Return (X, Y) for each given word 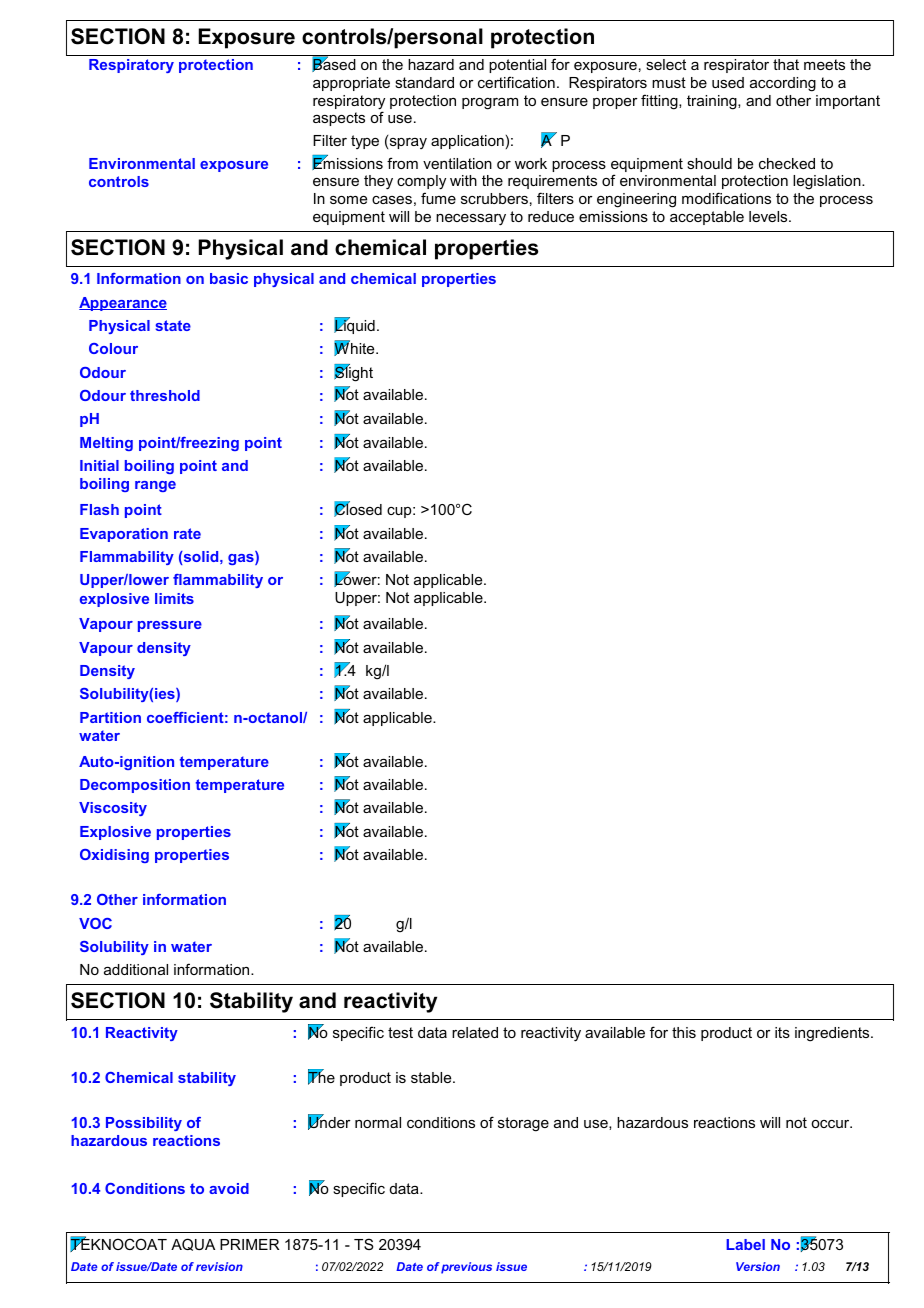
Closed (358, 509)
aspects (339, 119)
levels (769, 216)
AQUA (193, 1244)
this (684, 1032)
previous (466, 1268)
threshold (165, 395)
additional (136, 969)
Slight (353, 373)
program (490, 104)
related (475, 1032)
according (783, 84)
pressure (170, 626)
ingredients (833, 1034)
